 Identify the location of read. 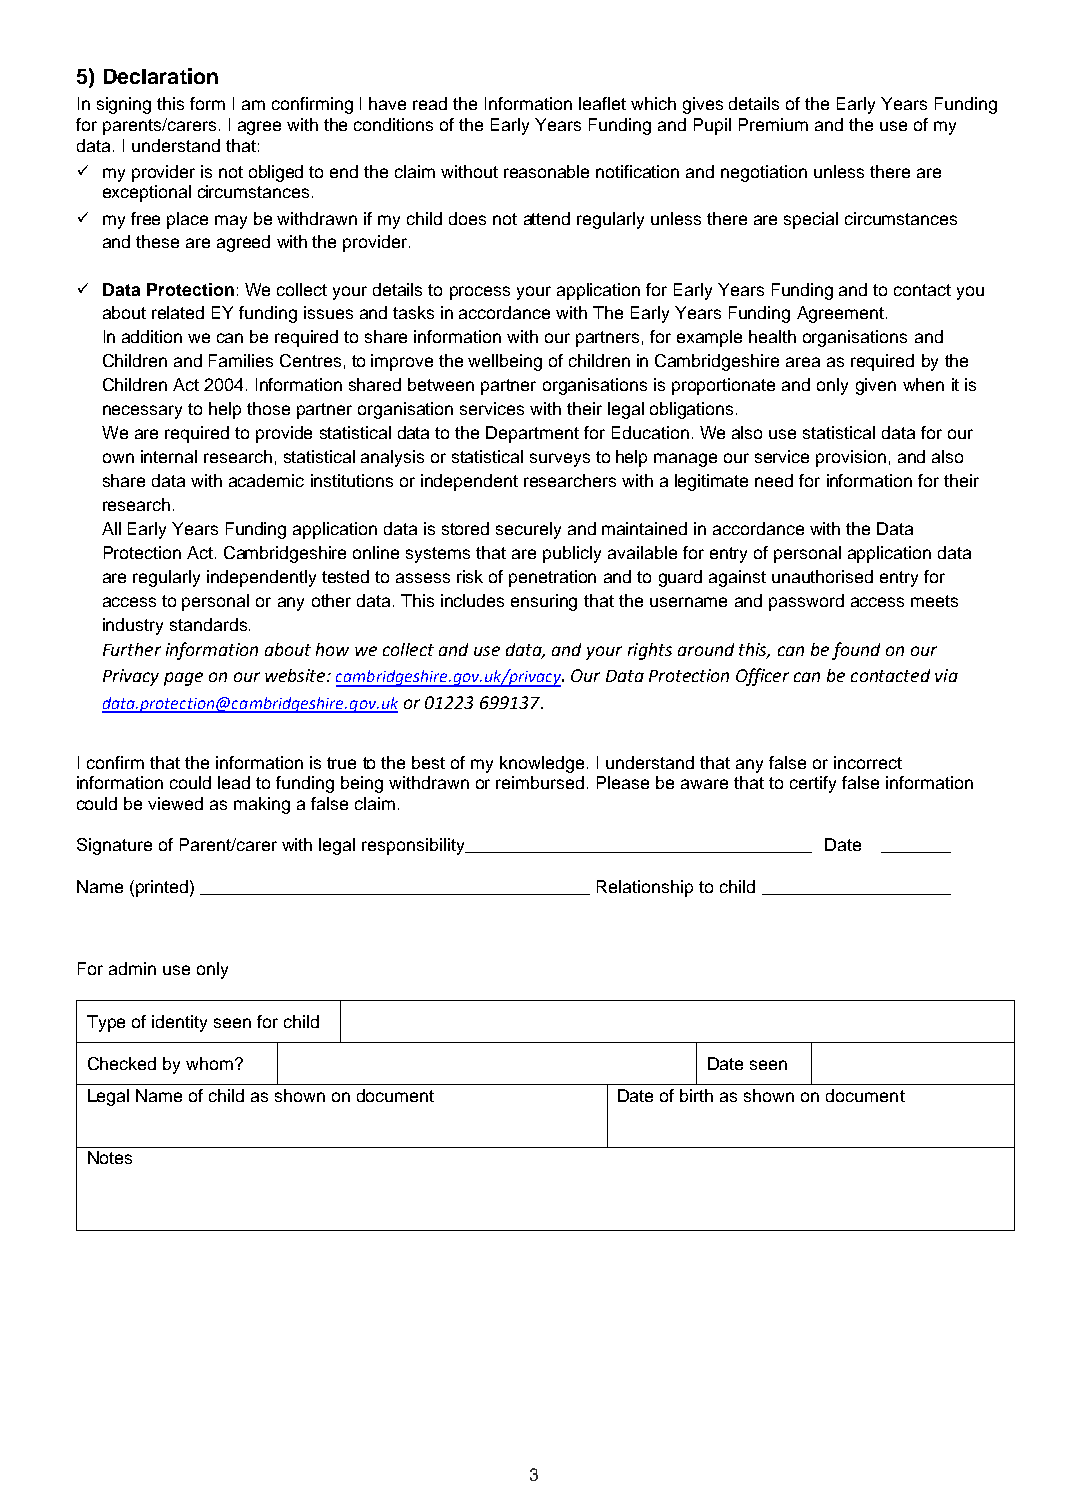
(430, 103).
